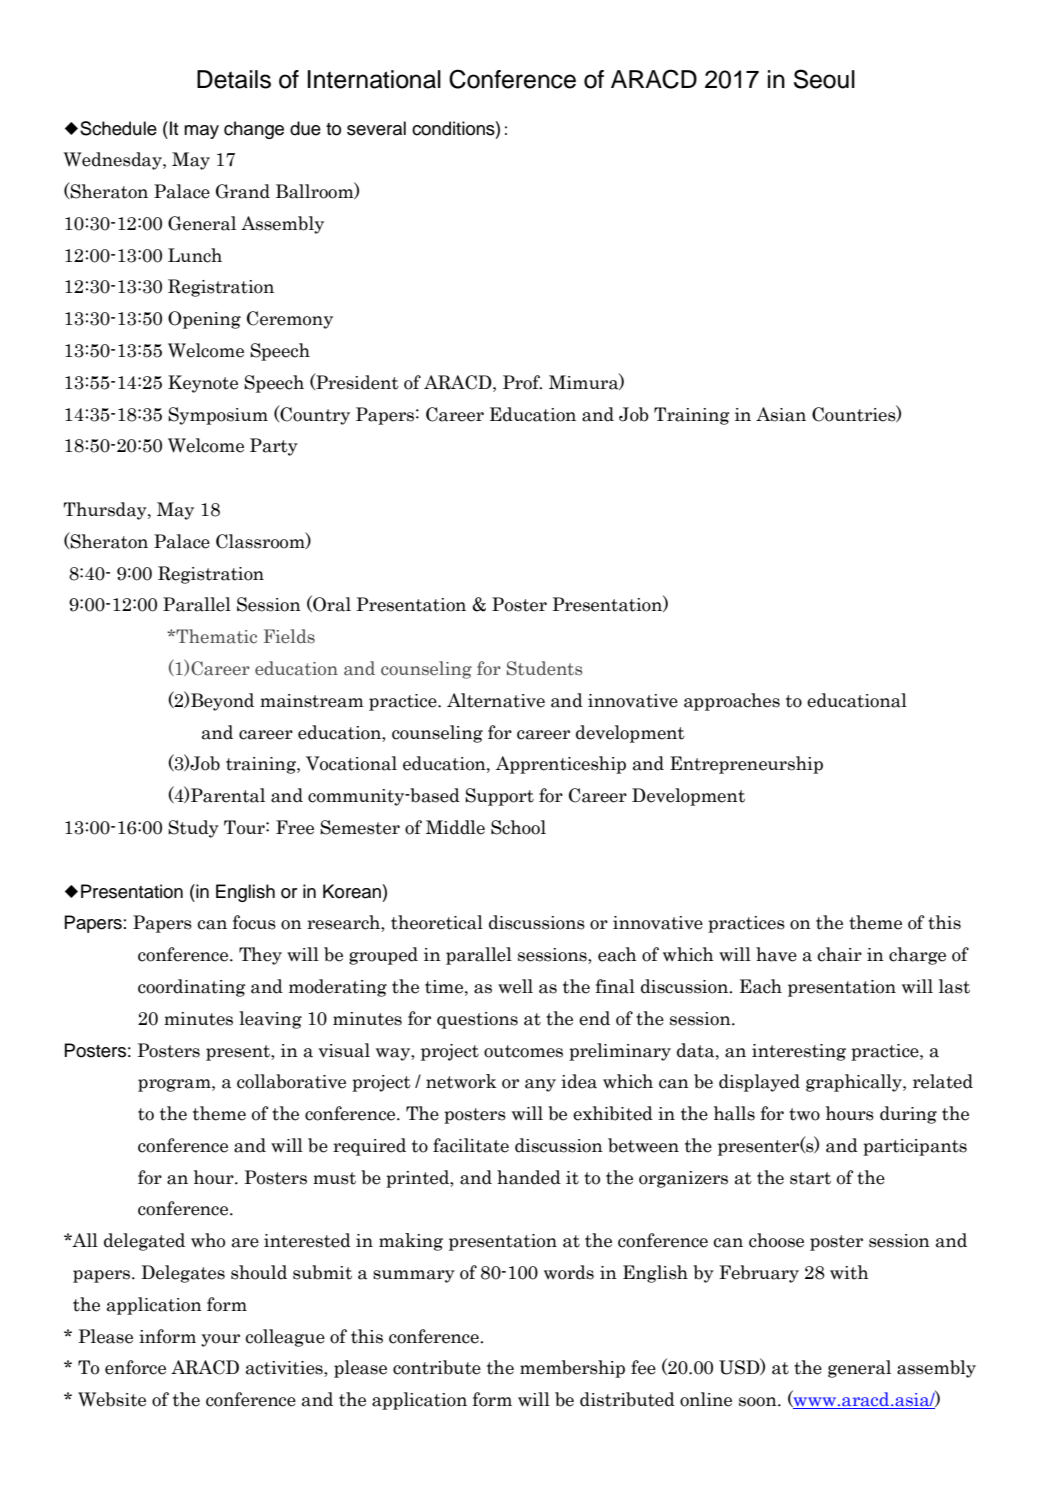 This document has width=1052, height=1487. I want to click on well, so click(515, 986).
